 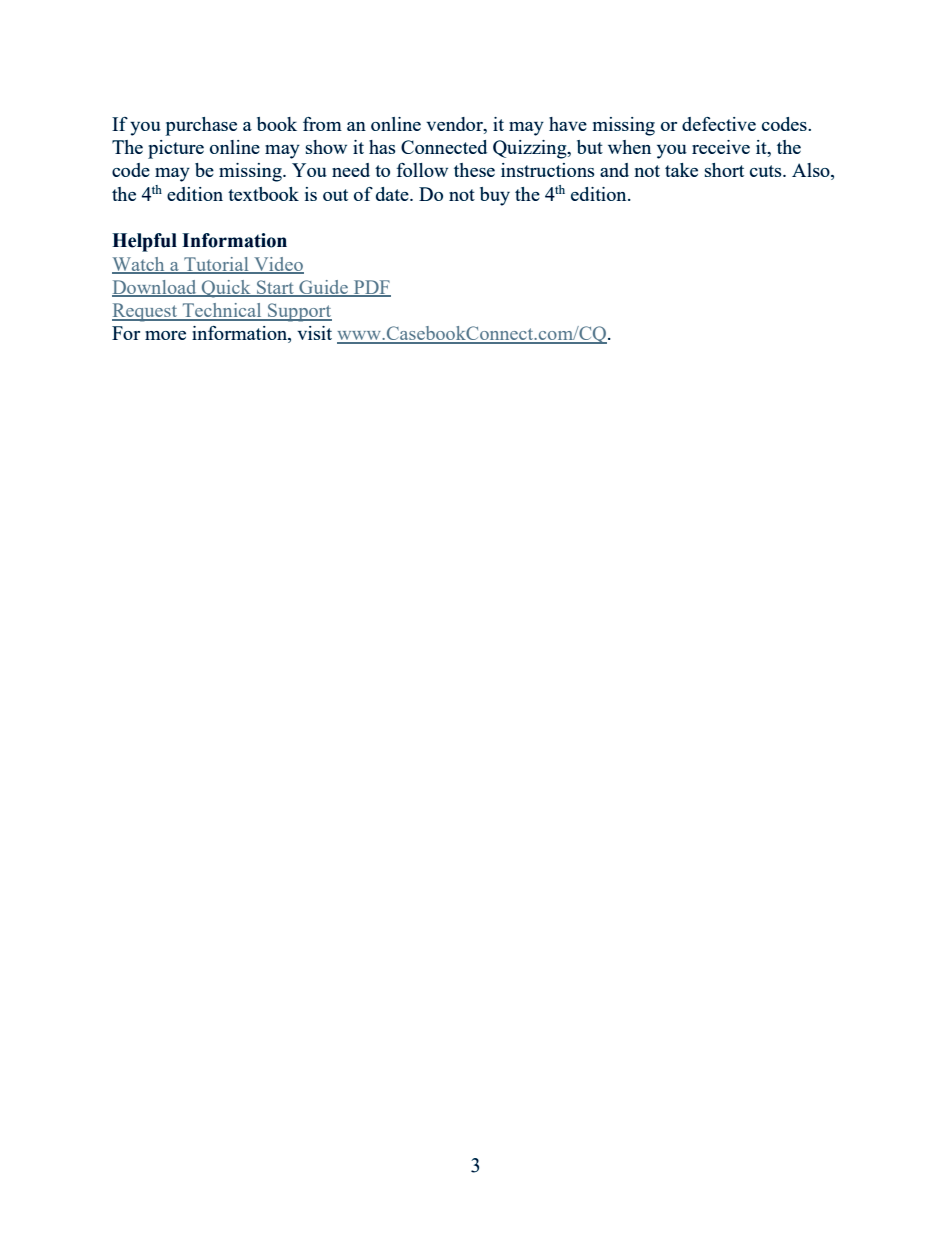 I want to click on purchase, so click(x=201, y=126).
